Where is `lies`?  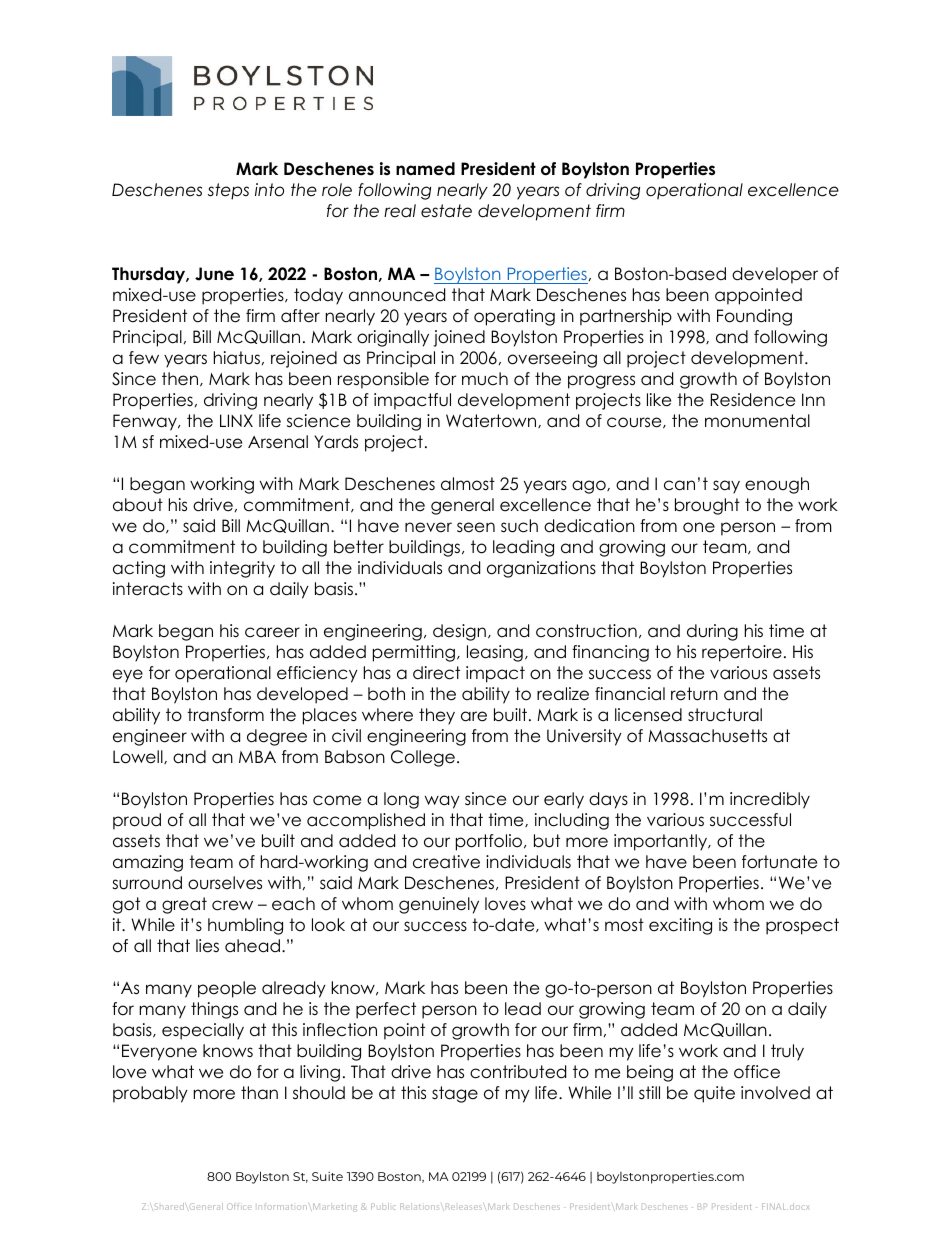
lies is located at coordinates (207, 946).
